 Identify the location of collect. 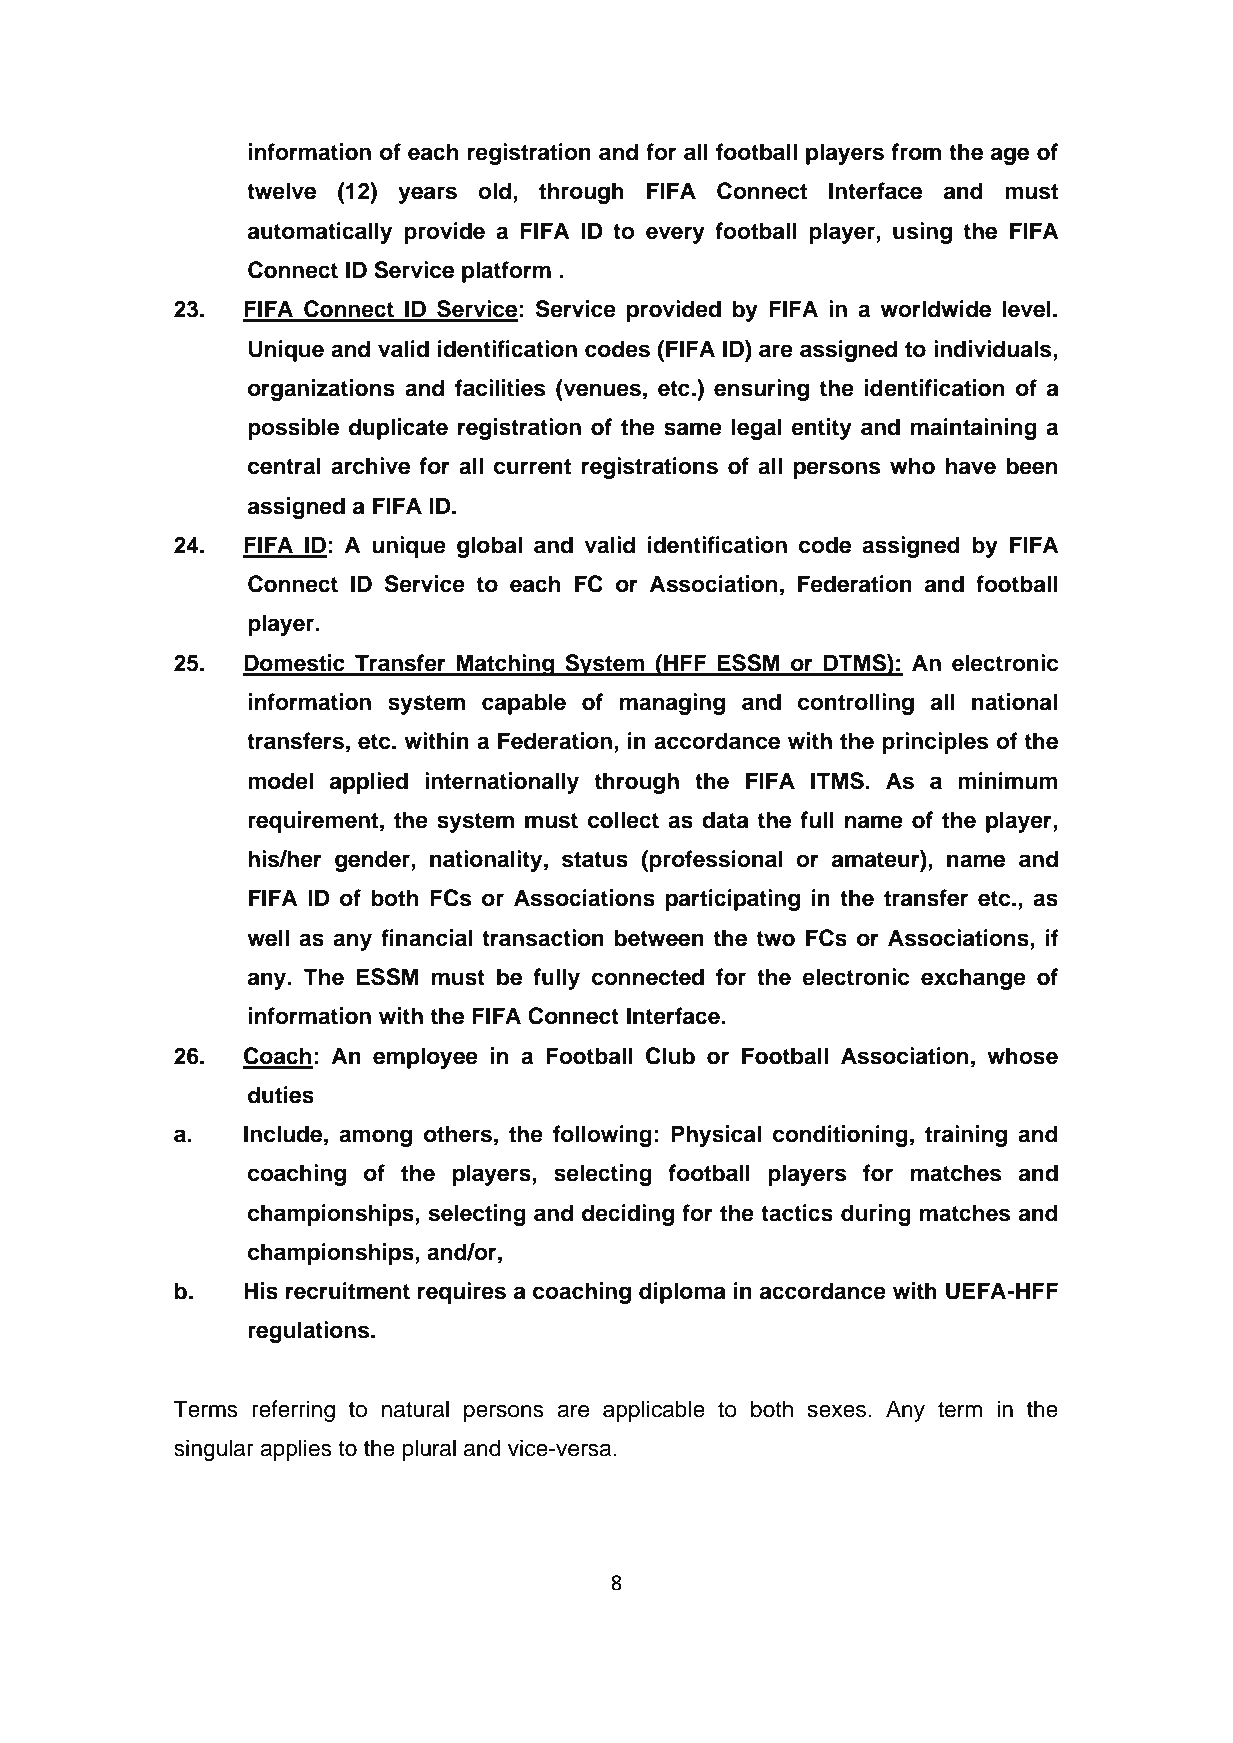
(623, 820).
